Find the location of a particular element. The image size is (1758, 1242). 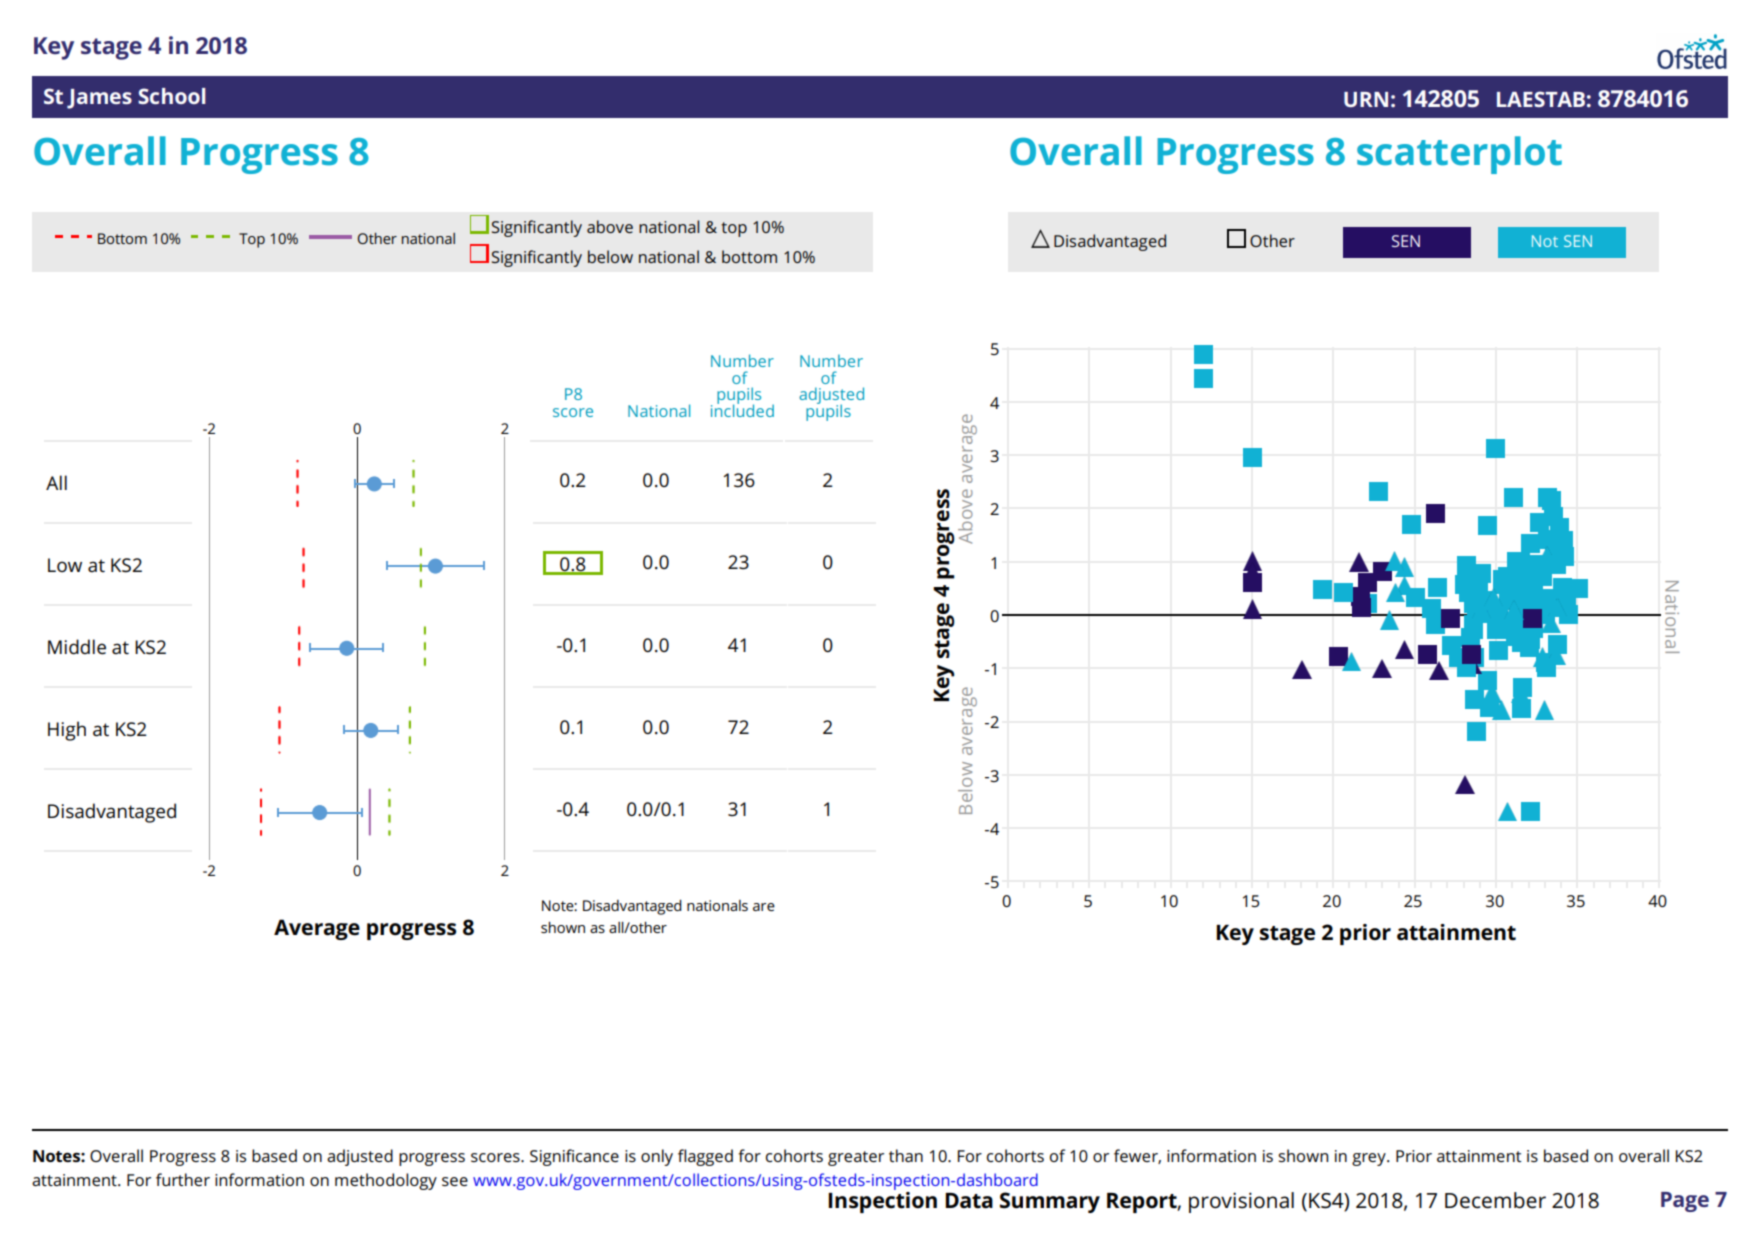

further is located at coordinates (183, 1179).
